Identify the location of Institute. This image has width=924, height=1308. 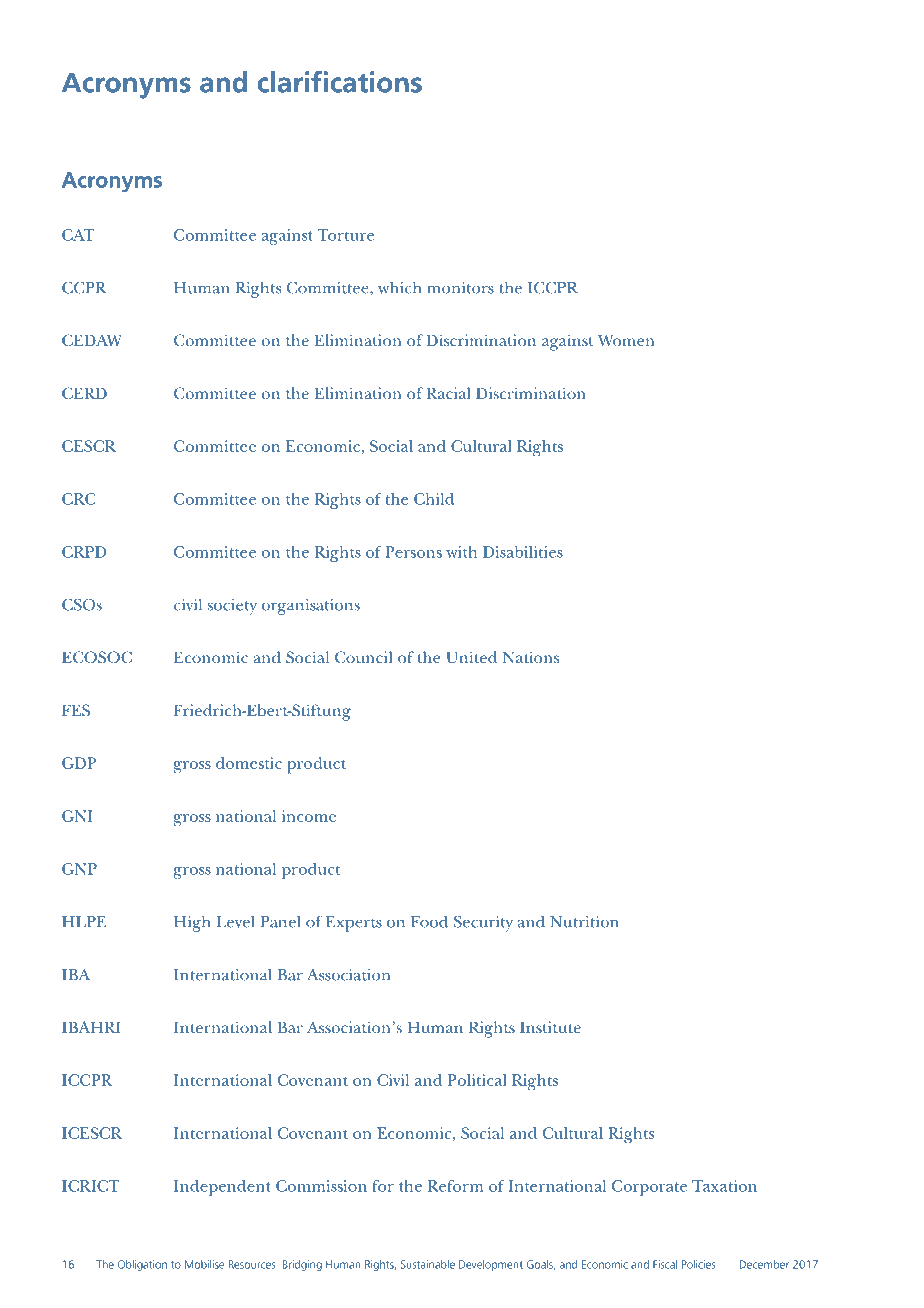
(550, 1027).
